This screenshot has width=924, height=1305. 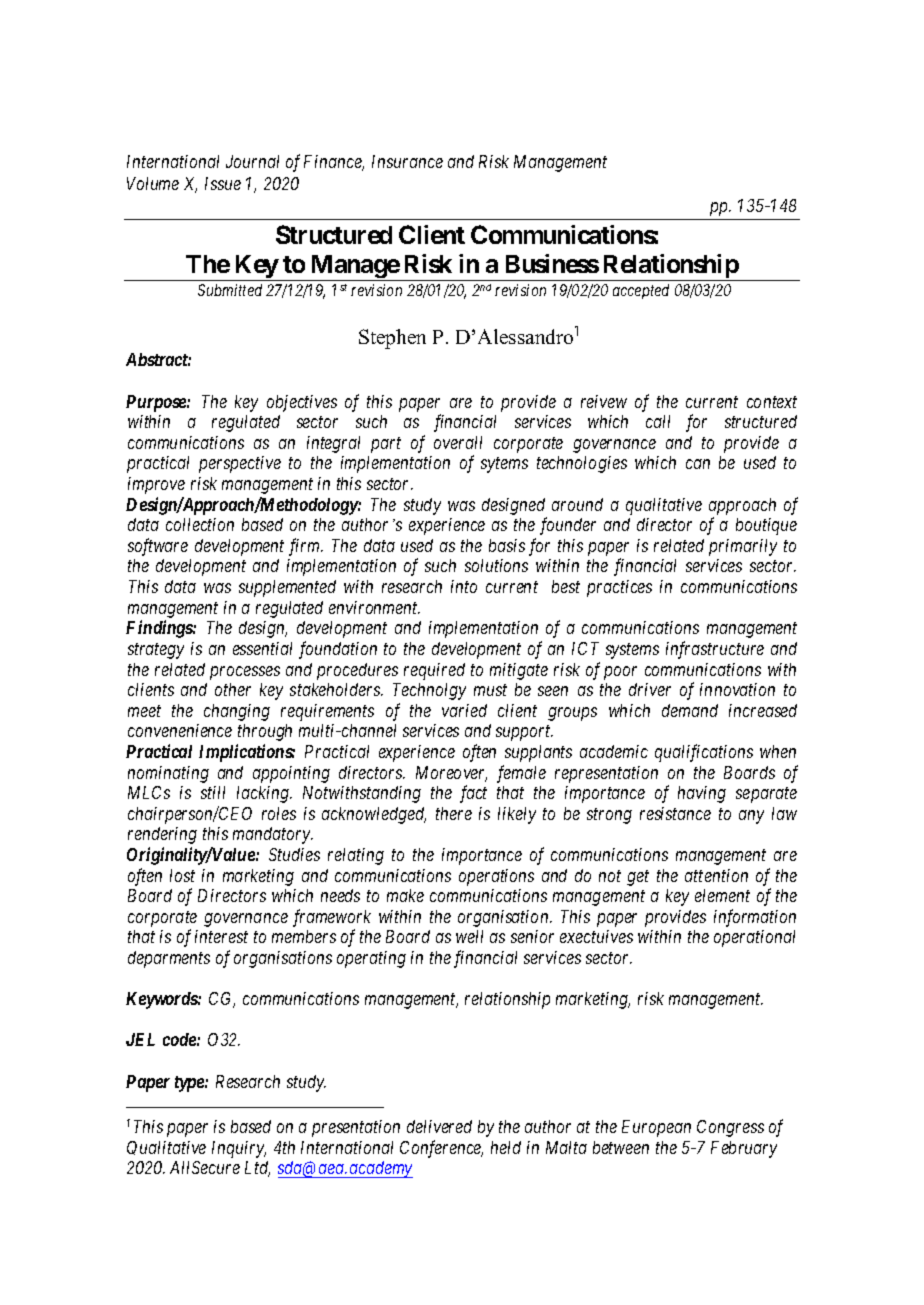 I want to click on Issue, so click(x=223, y=183).
